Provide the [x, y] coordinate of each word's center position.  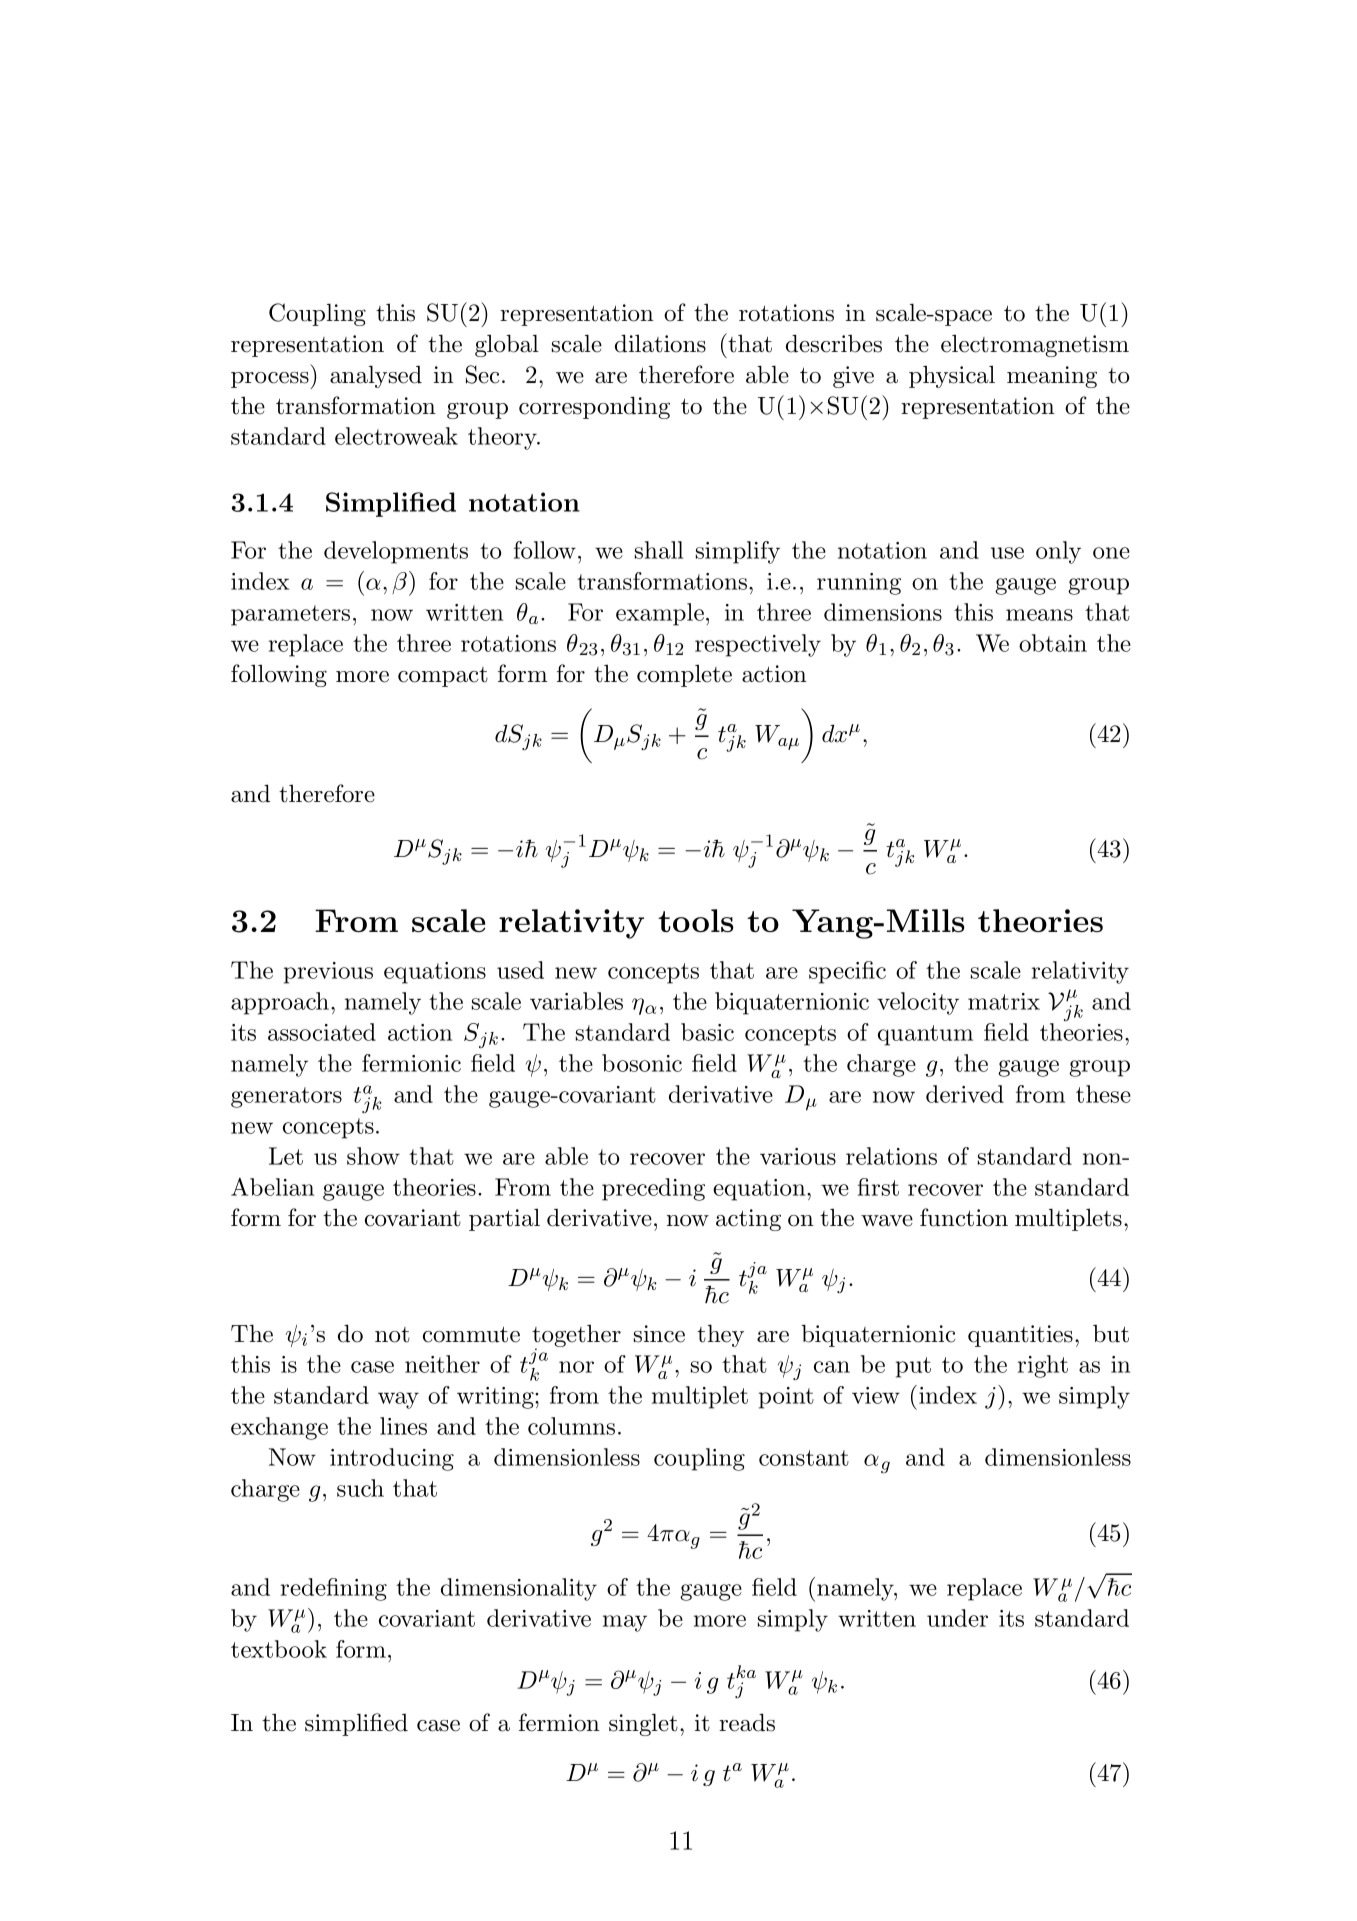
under [957, 1618]
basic [707, 1032]
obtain [1053, 643]
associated [322, 1032]
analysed [376, 376]
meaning [1052, 377]
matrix [1004, 1001]
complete [684, 675]
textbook [279, 1649]
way [398, 1400]
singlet [643, 1724]
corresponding [594, 407]
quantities [1020, 1336]
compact [443, 677]
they [720, 1335]
